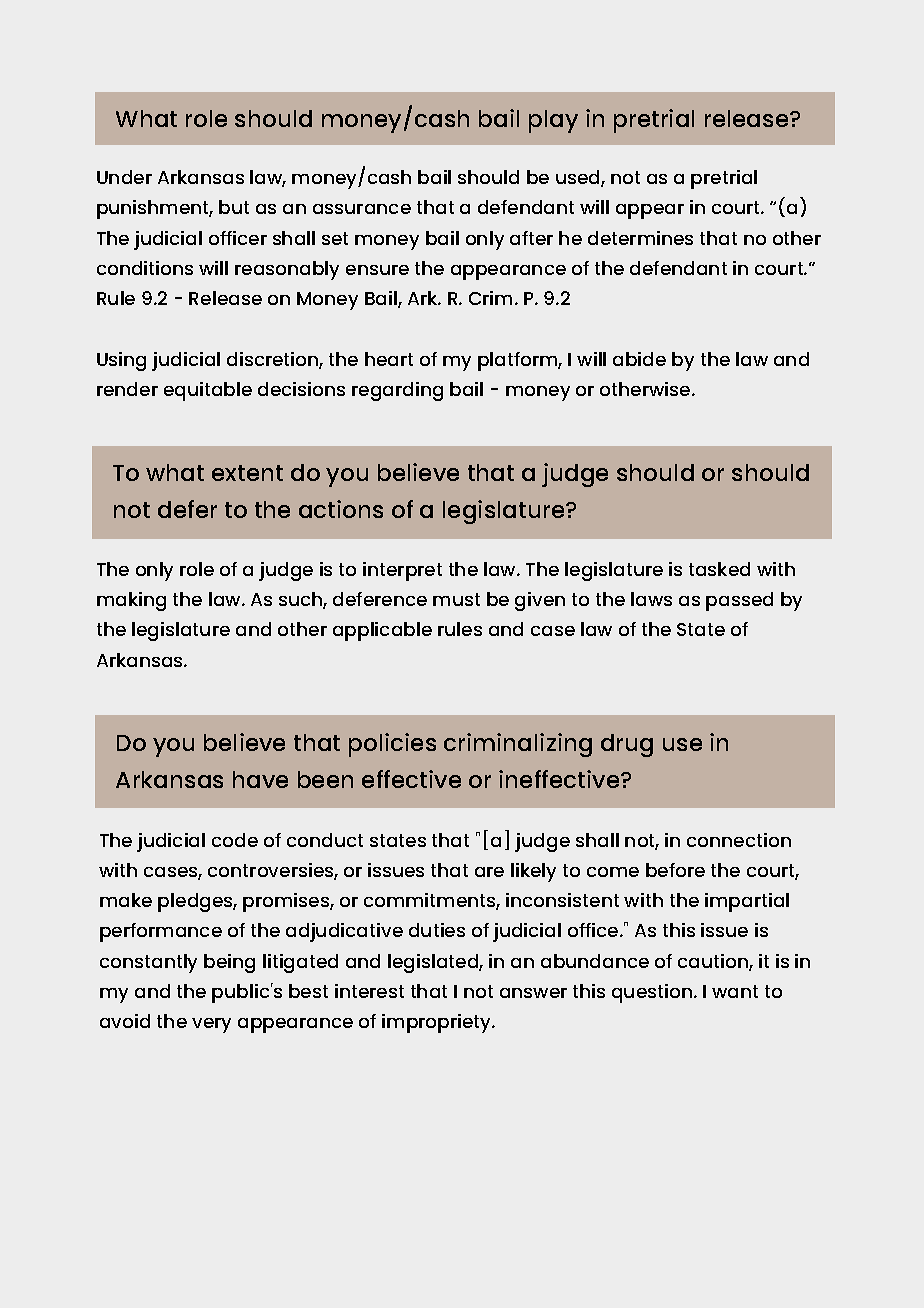 Image resolution: width=924 pixels, height=1308 pixels. What do you see at coordinates (211, 1025) in the page?
I see `very` at bounding box center [211, 1025].
